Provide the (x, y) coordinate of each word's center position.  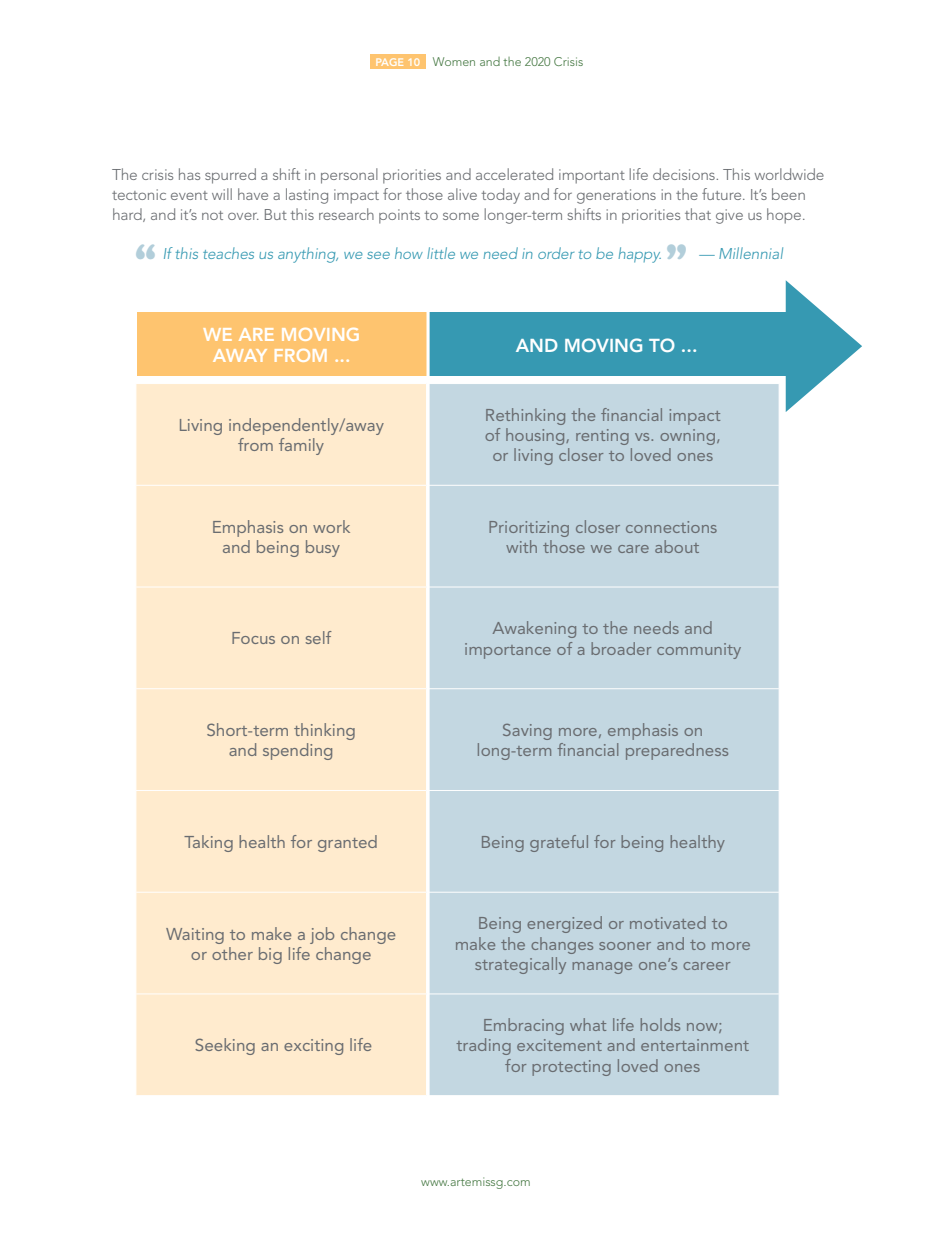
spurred (230, 176)
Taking (208, 843)
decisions (685, 174)
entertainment (695, 1045)
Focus (253, 638)
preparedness (677, 751)
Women (454, 61)
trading (483, 1046)
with (521, 546)
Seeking (225, 1046)
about (677, 546)
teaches (228, 253)
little (441, 253)
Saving (527, 732)
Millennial (751, 253)
